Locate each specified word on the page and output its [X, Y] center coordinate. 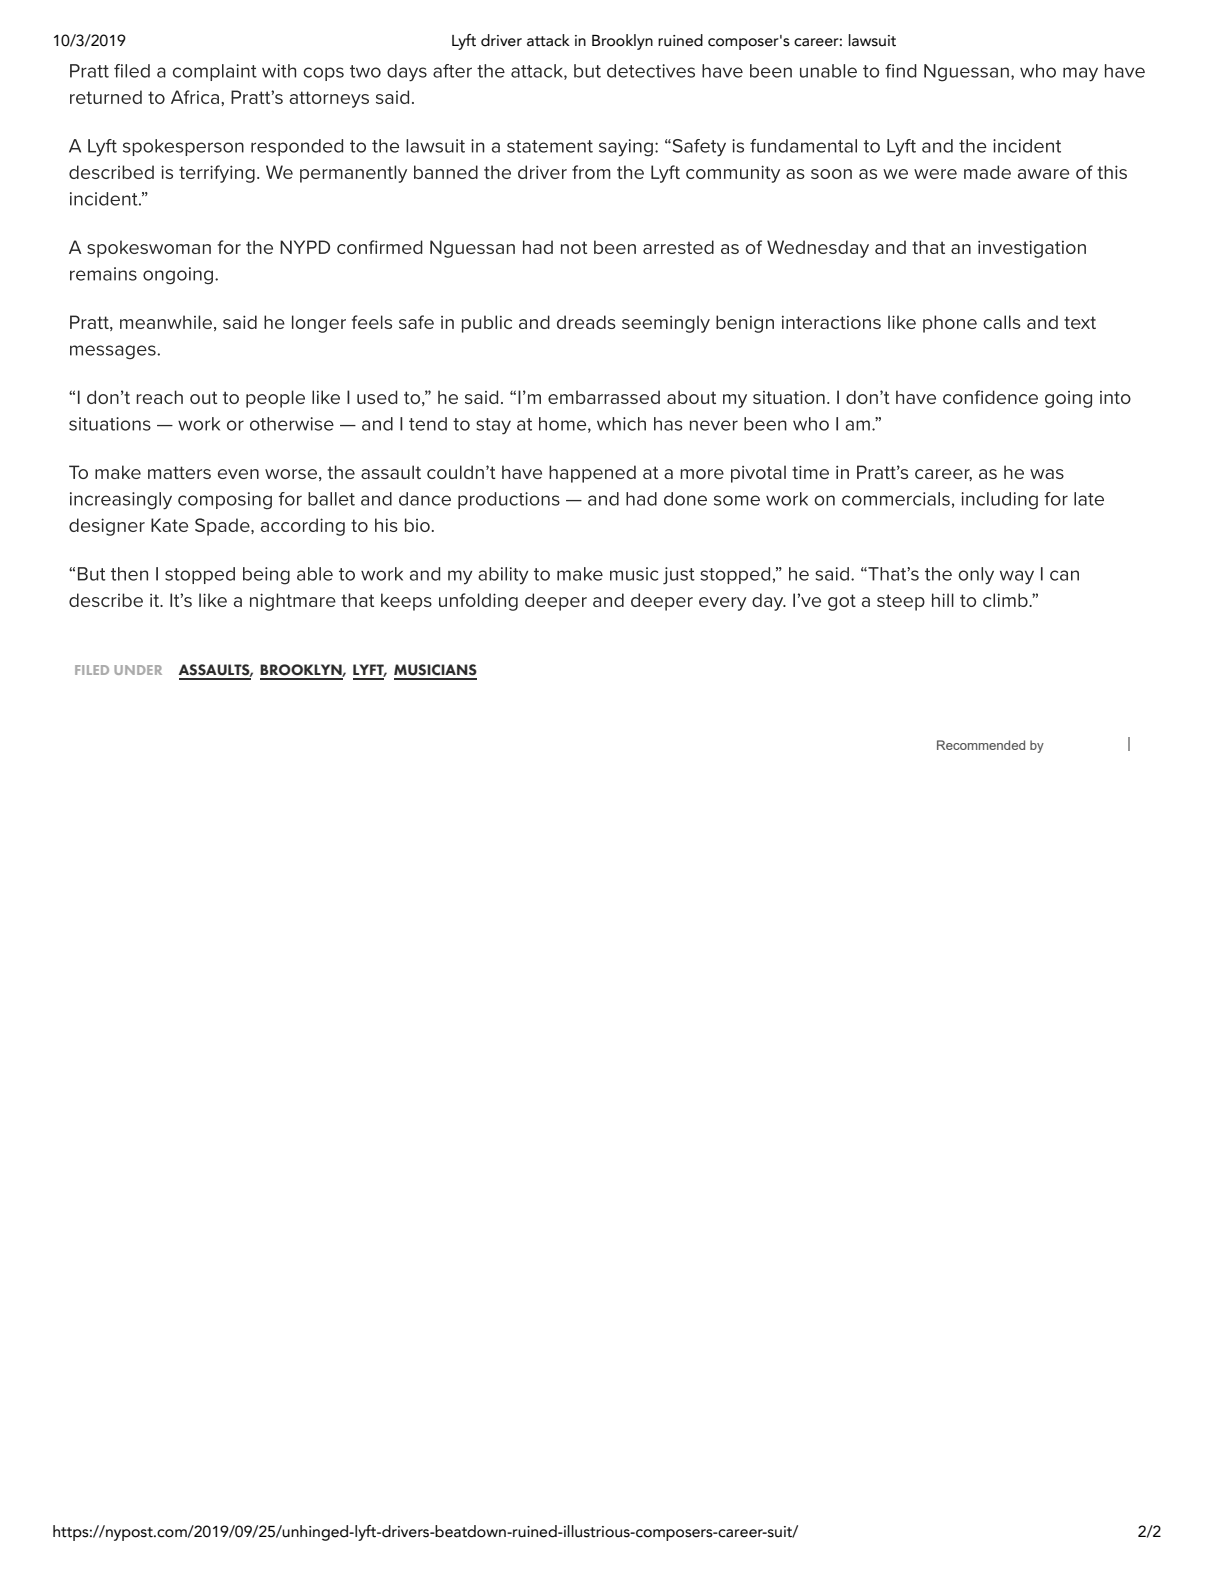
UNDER [138, 670]
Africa [195, 97]
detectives [651, 71]
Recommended [981, 745]
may [1080, 74]
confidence [990, 397]
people [275, 399]
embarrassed [604, 397]
